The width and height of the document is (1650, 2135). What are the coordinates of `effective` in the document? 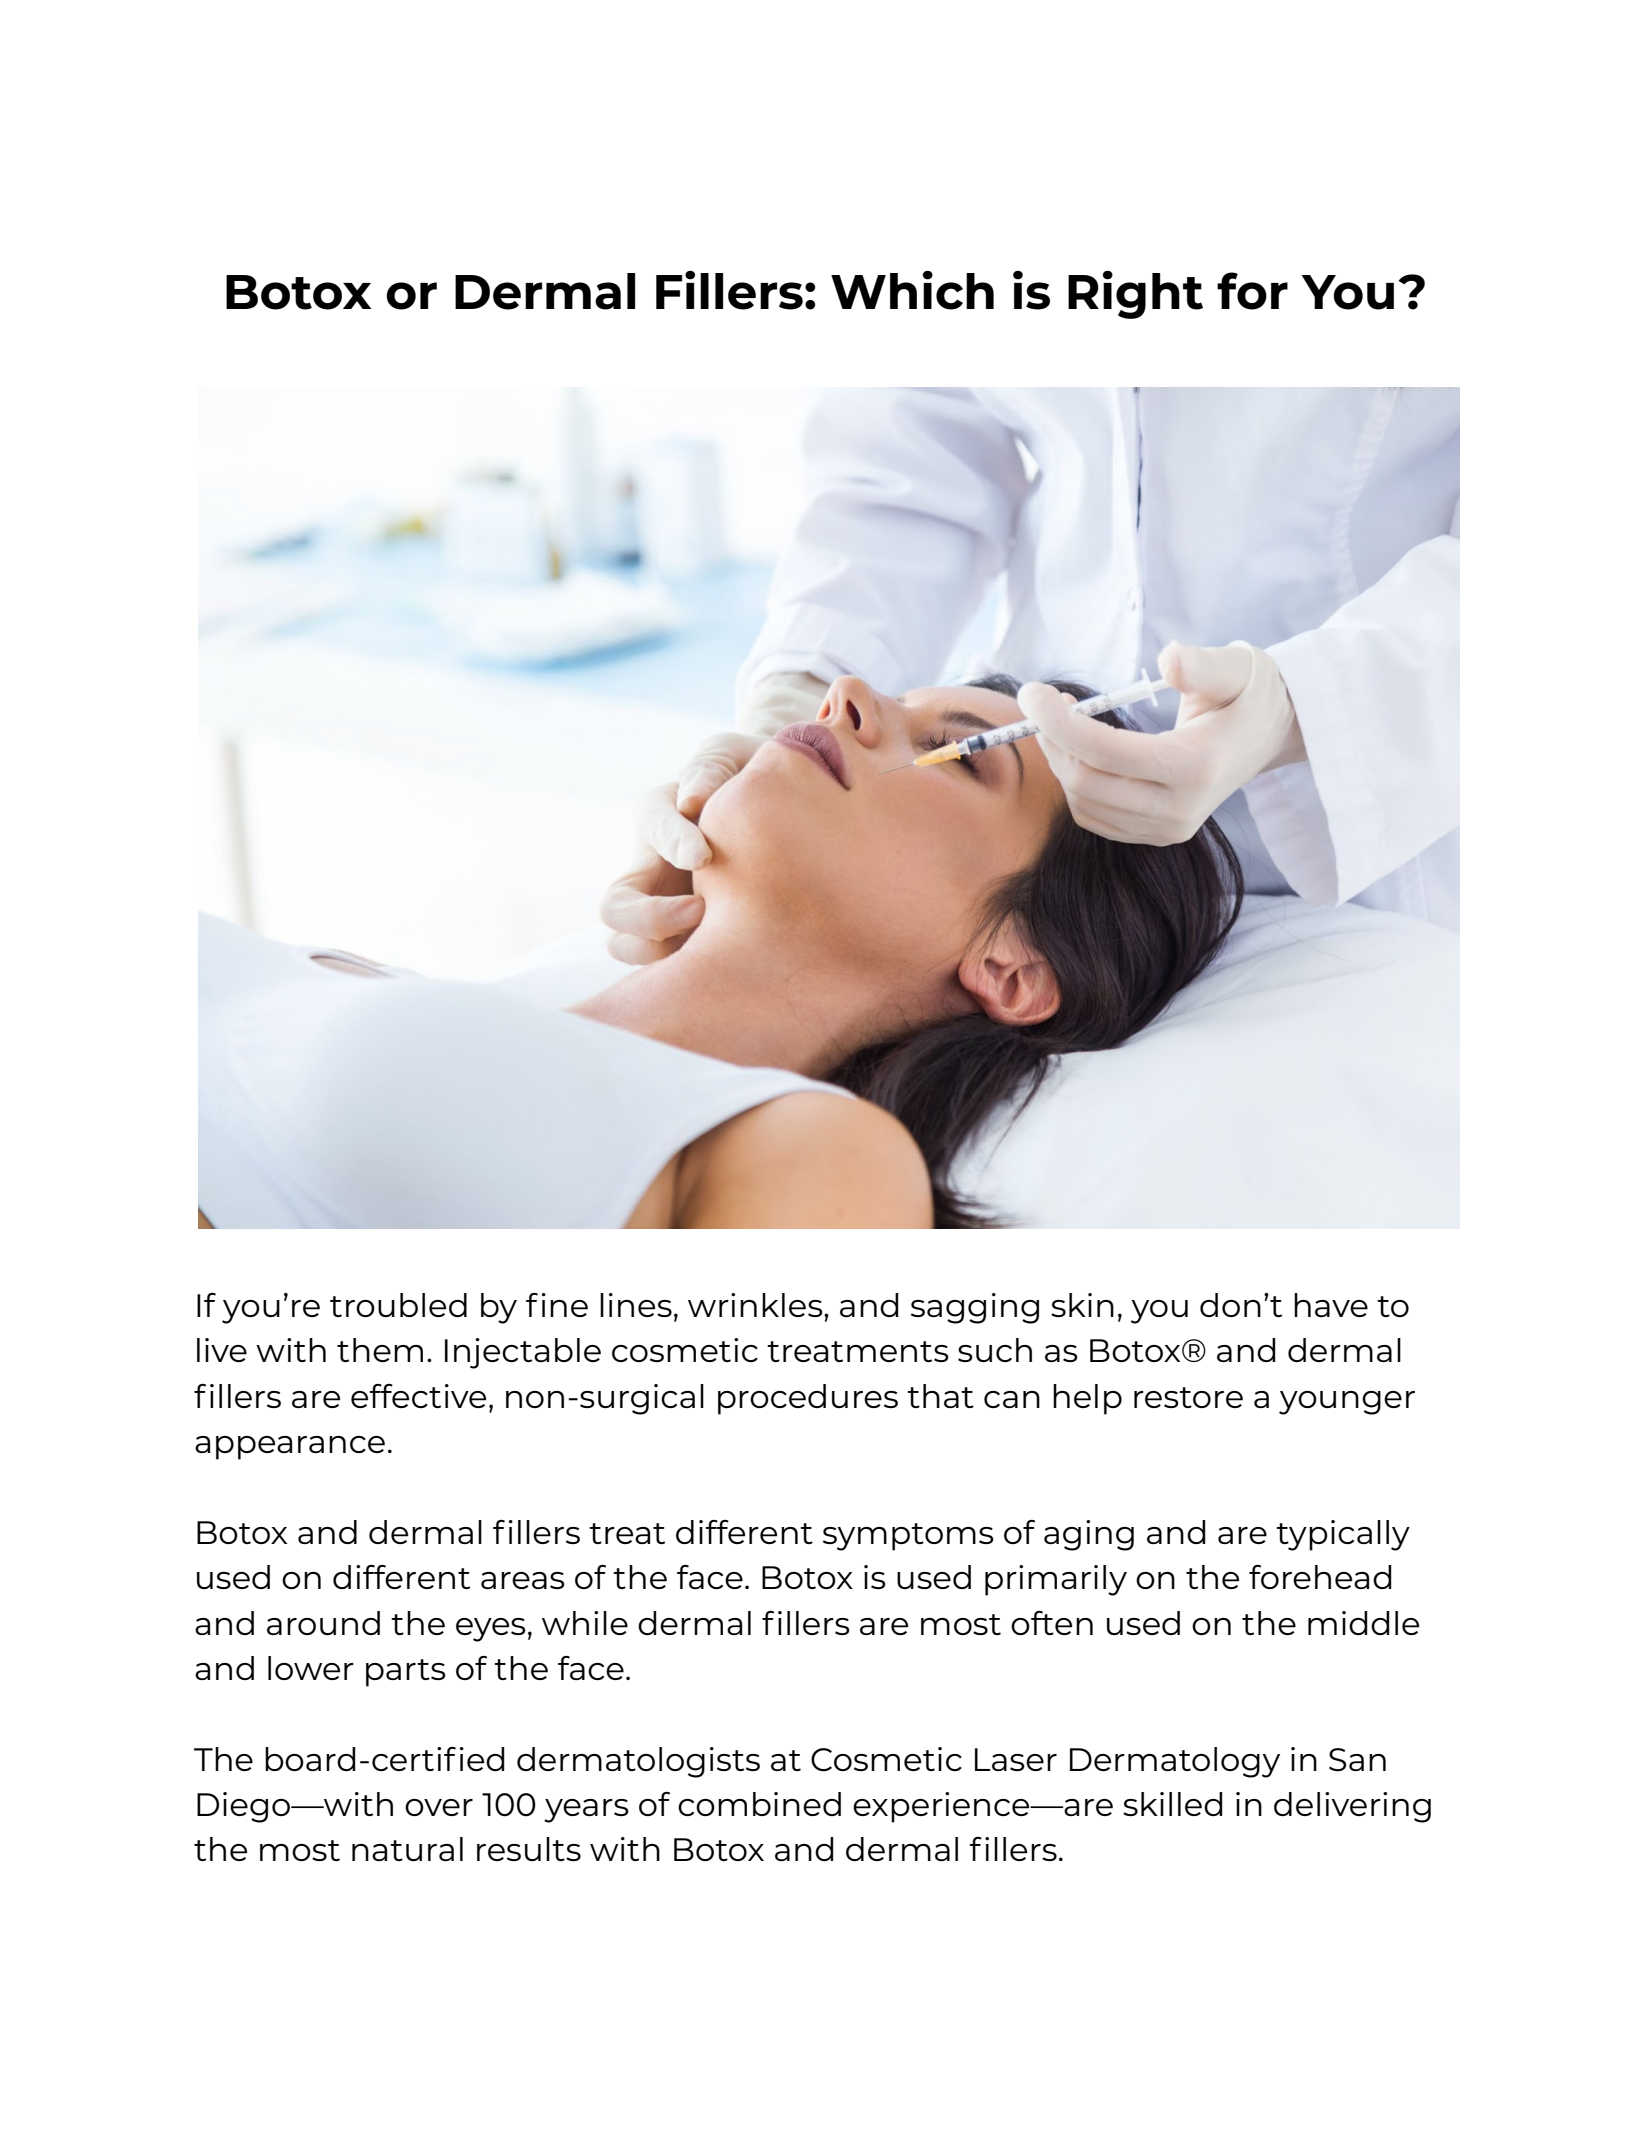 It's located at (418, 1396).
